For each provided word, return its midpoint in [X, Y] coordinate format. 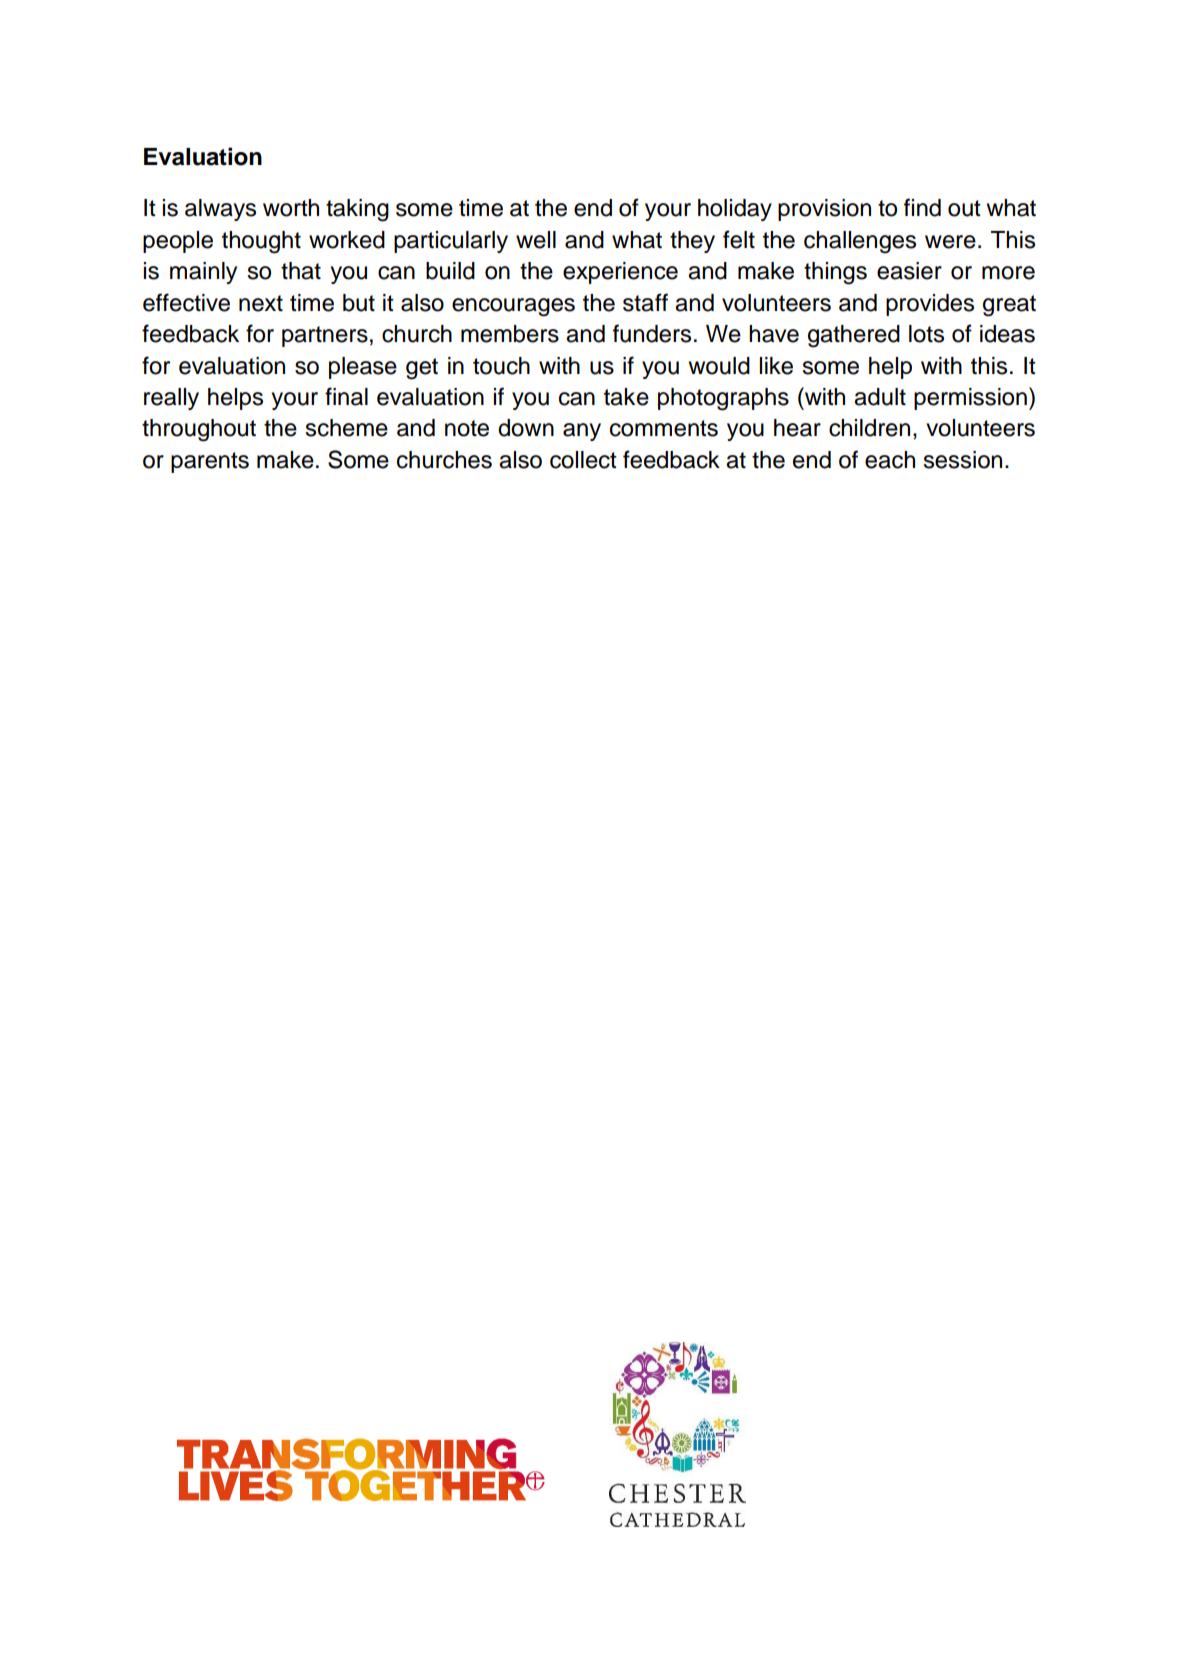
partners [325, 336]
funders [652, 333]
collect [583, 460]
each [890, 460]
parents [210, 462]
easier [909, 271]
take [626, 397]
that [301, 271]
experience [620, 273]
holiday [735, 210]
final [346, 396]
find [922, 207]
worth [291, 208]
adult [880, 397]
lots [926, 334]
